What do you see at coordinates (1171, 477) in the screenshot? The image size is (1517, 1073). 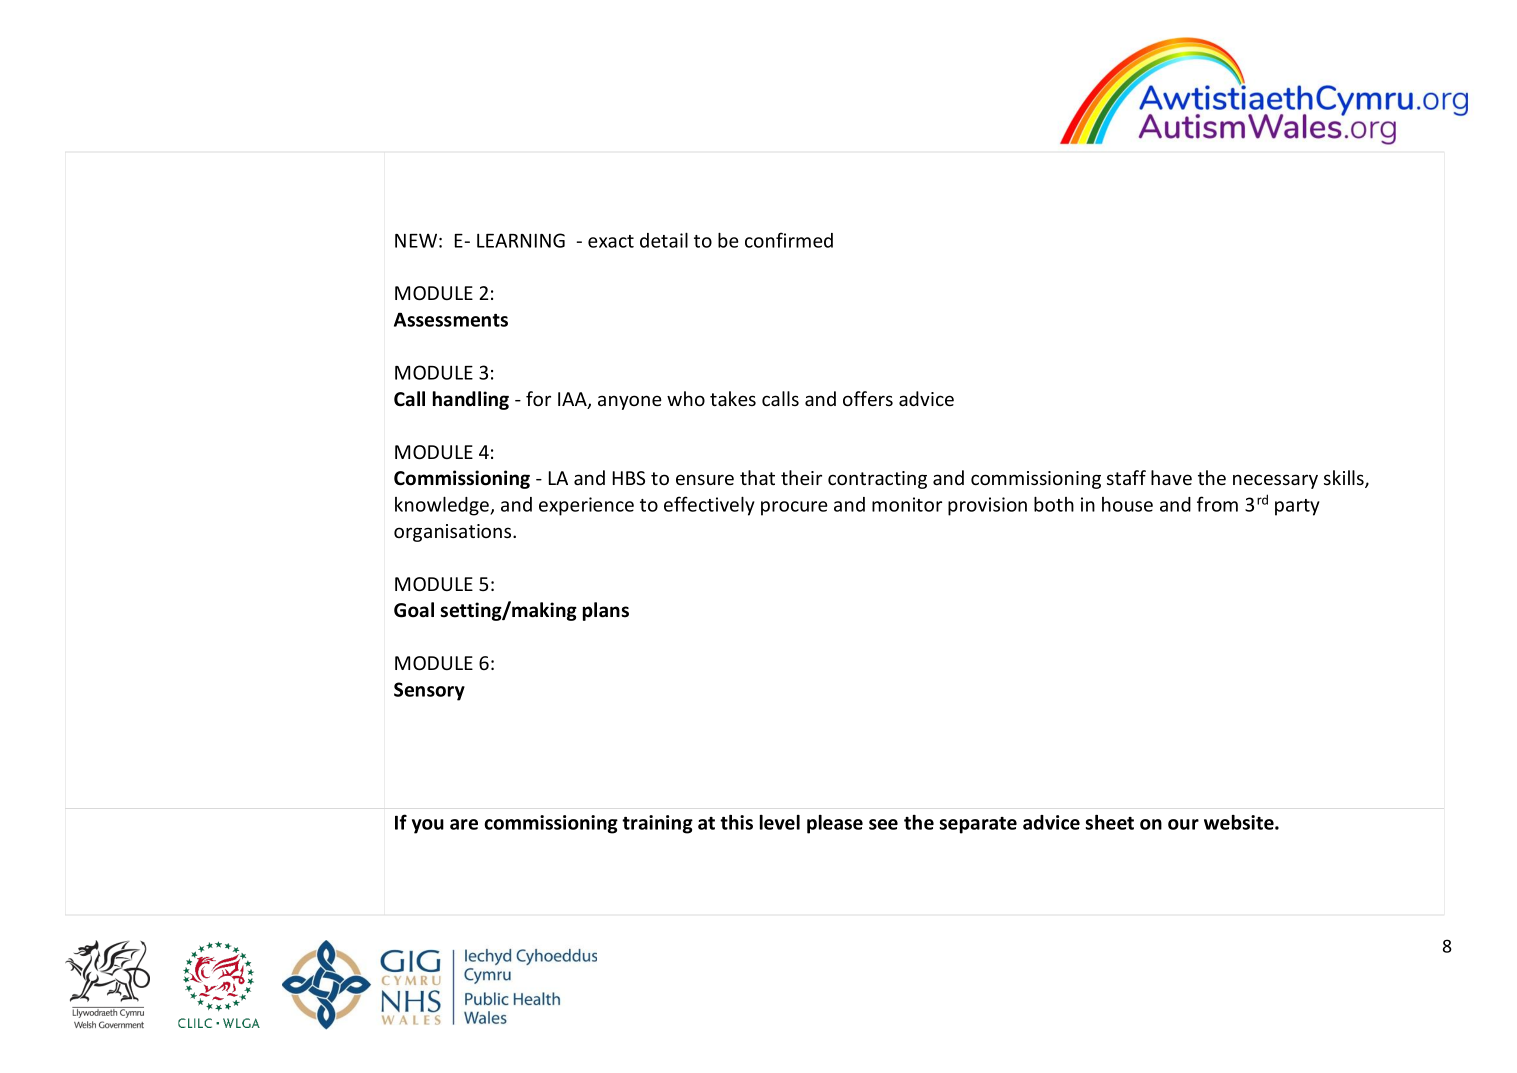 I see `have` at bounding box center [1171, 477].
